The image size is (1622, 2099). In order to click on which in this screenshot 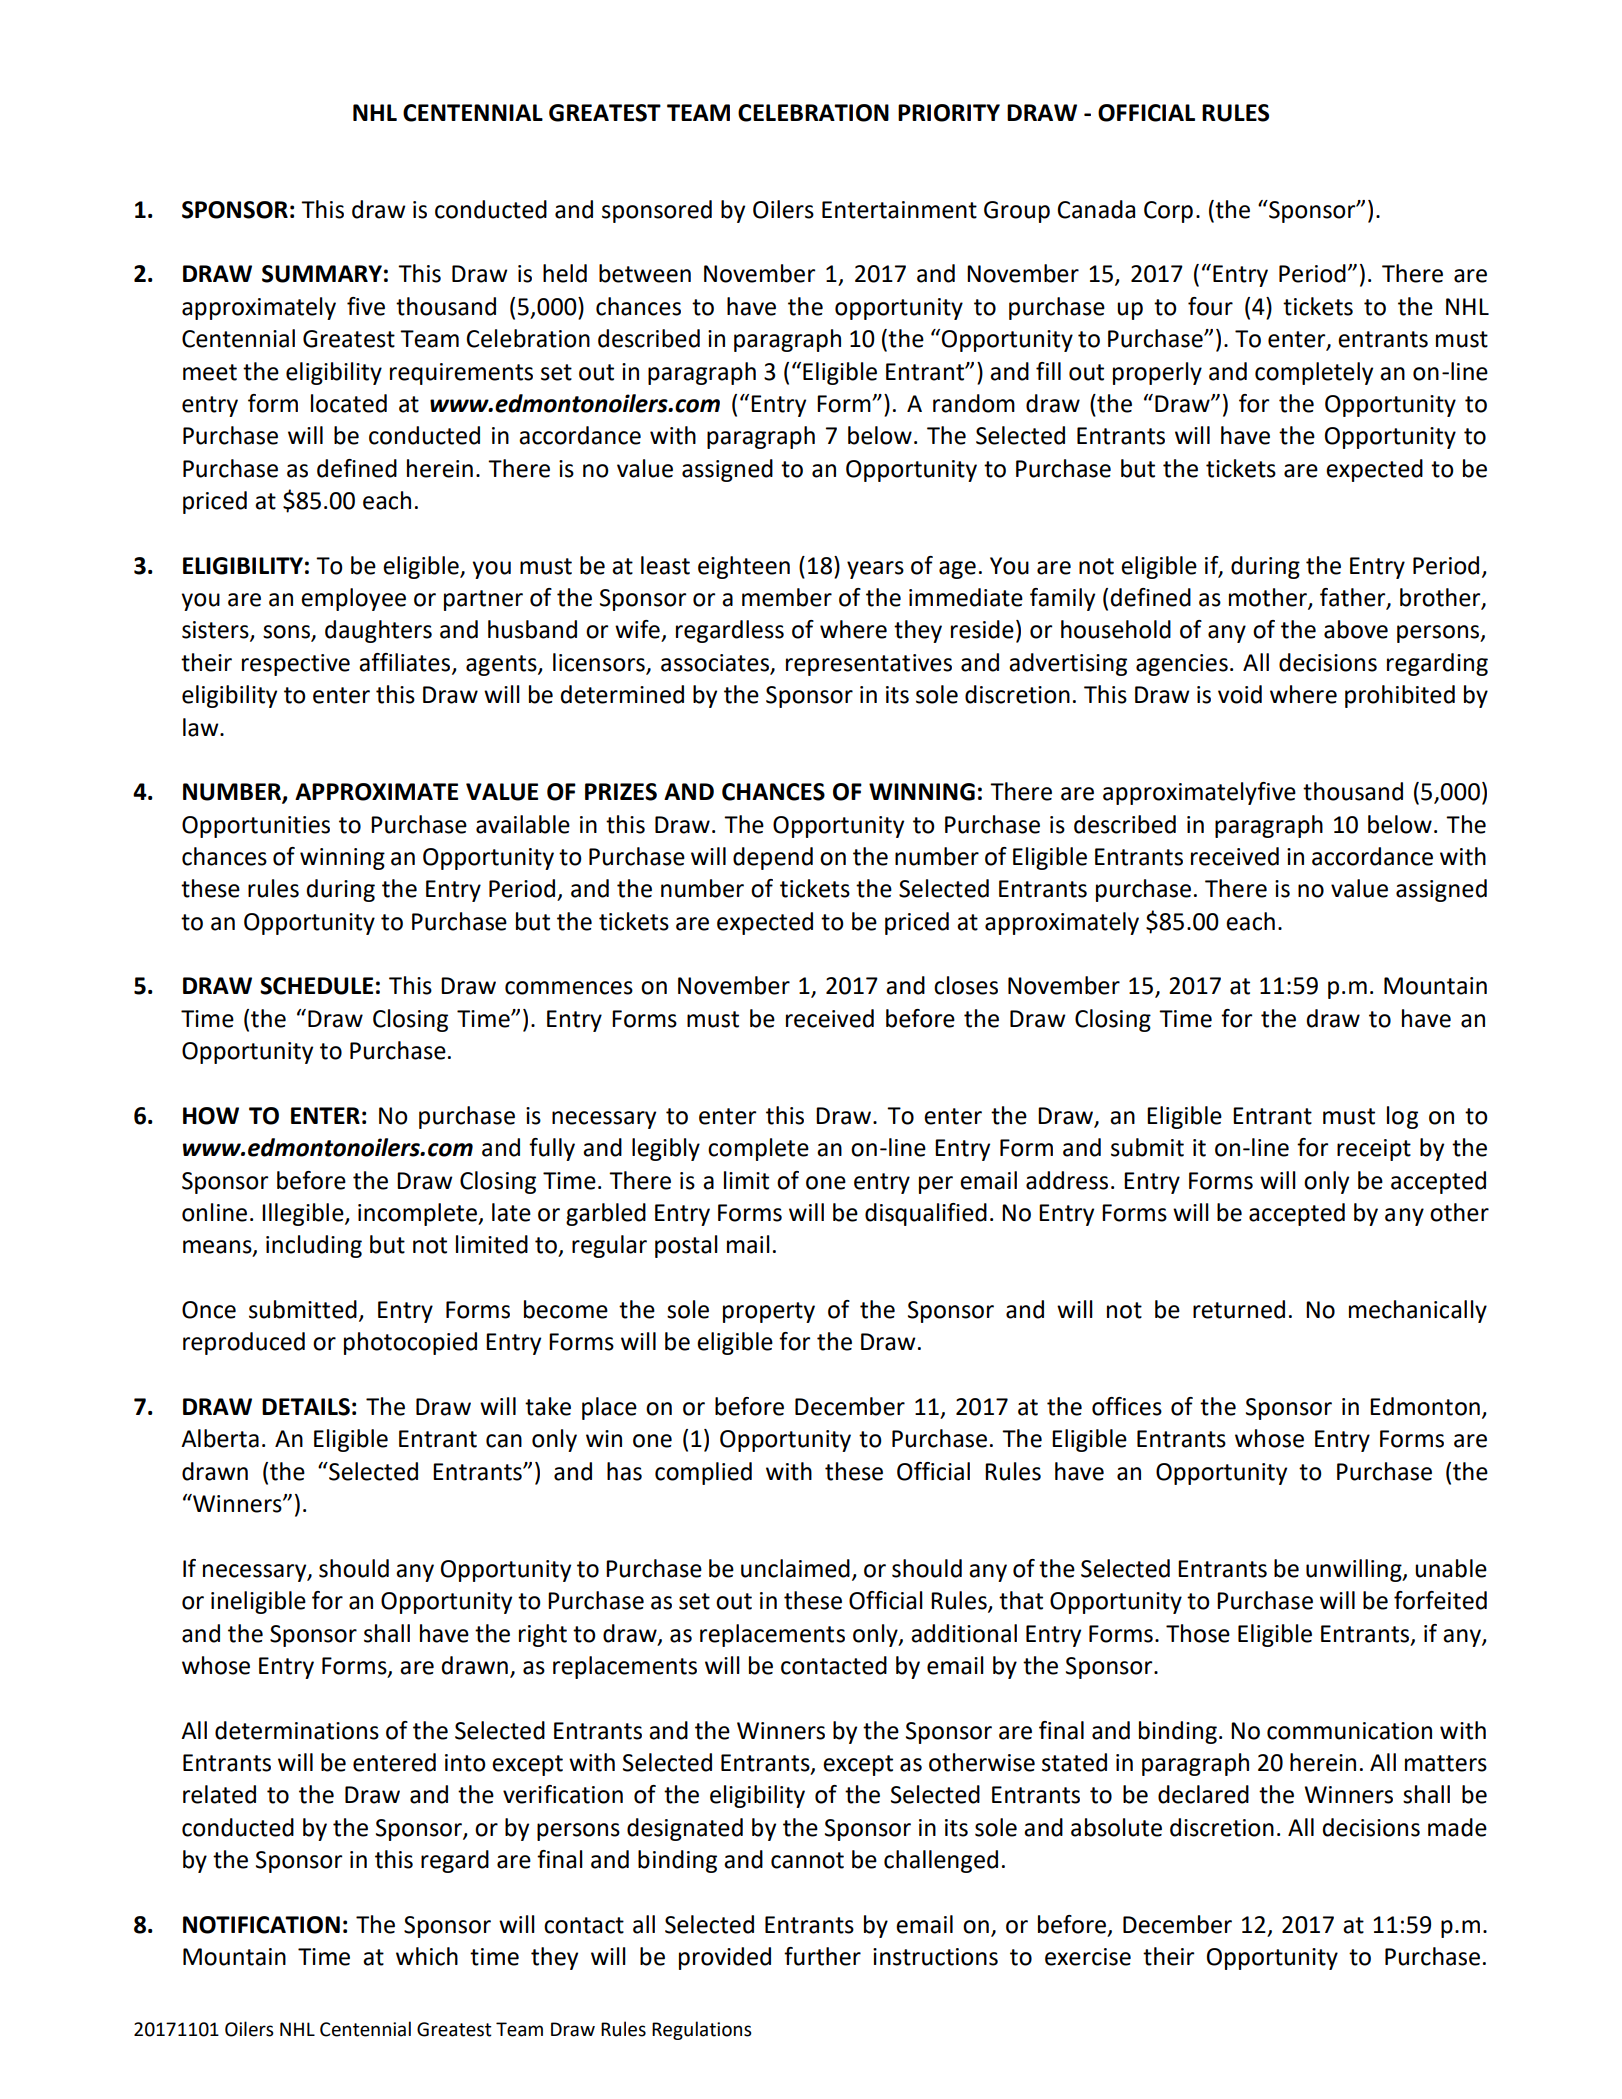, I will do `click(427, 1956)`.
